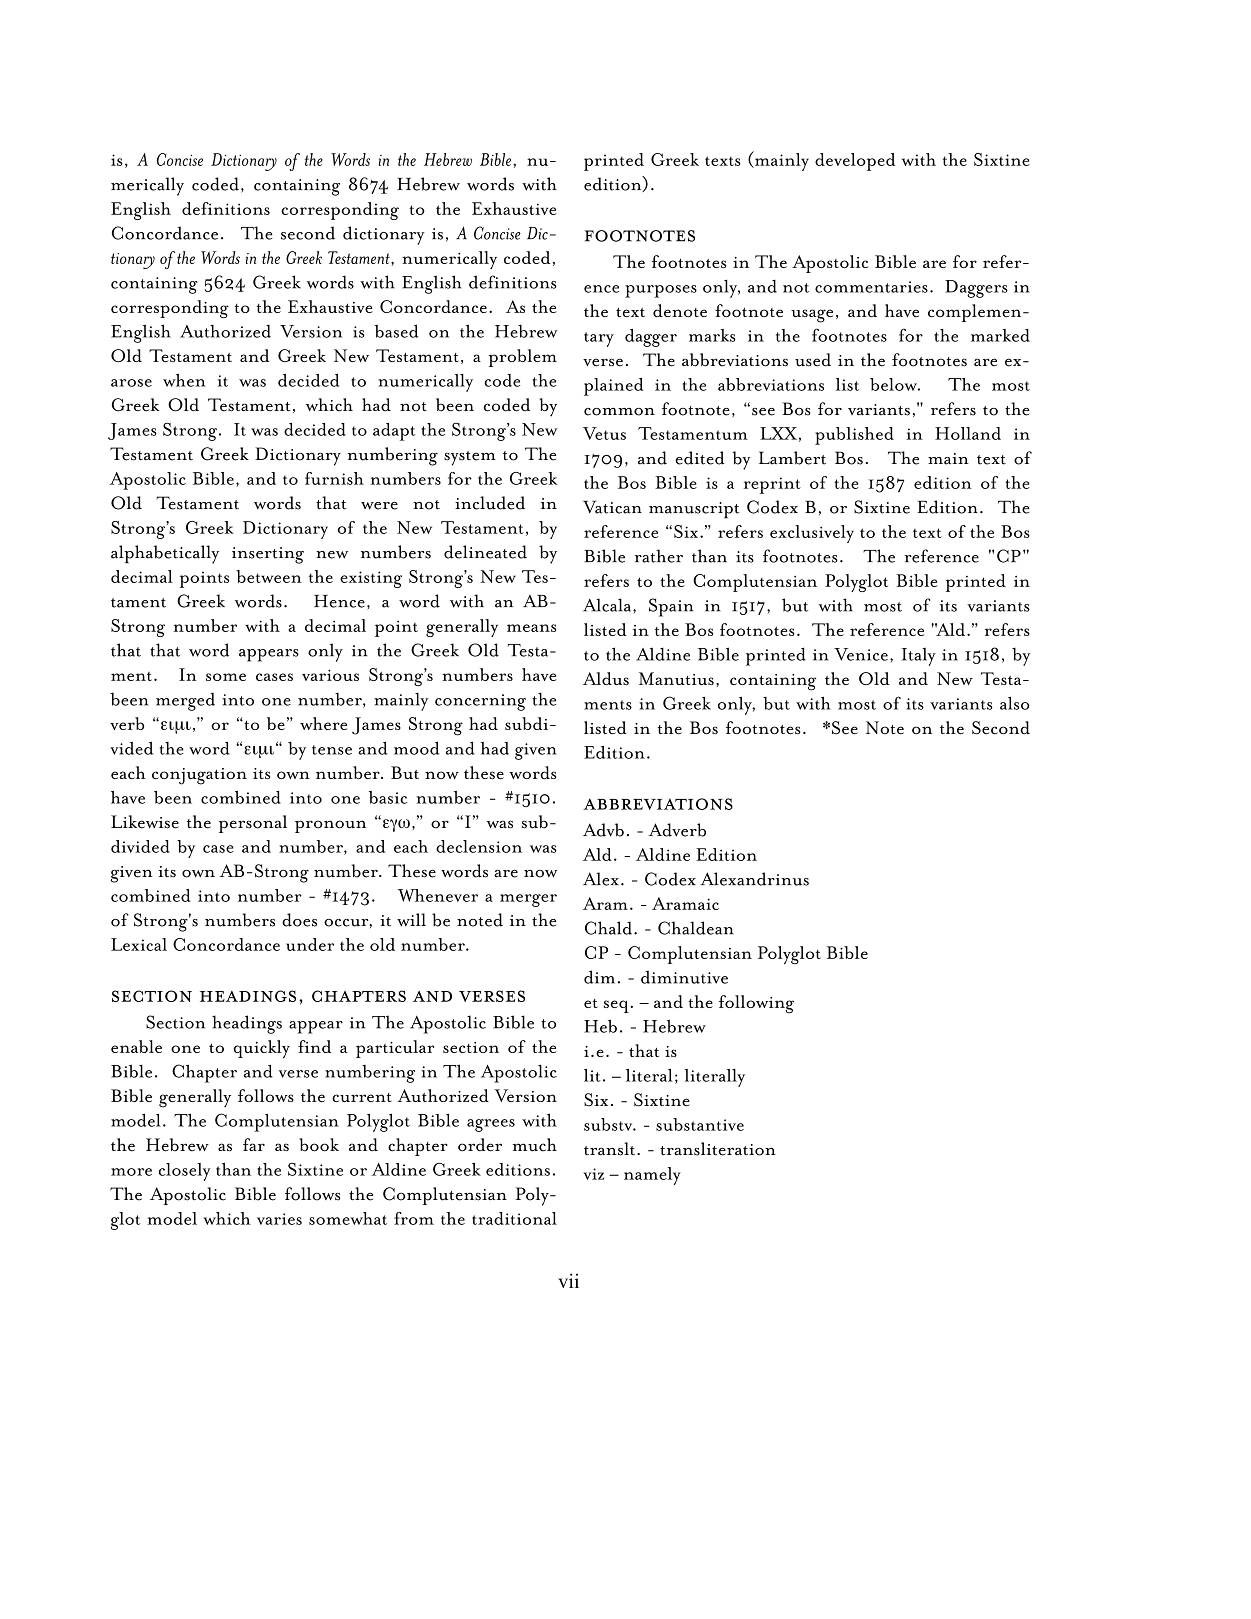 The width and height of the screenshot is (1251, 1619). Describe the element at coordinates (279, 1219) in the screenshot. I see `varies` at that location.
